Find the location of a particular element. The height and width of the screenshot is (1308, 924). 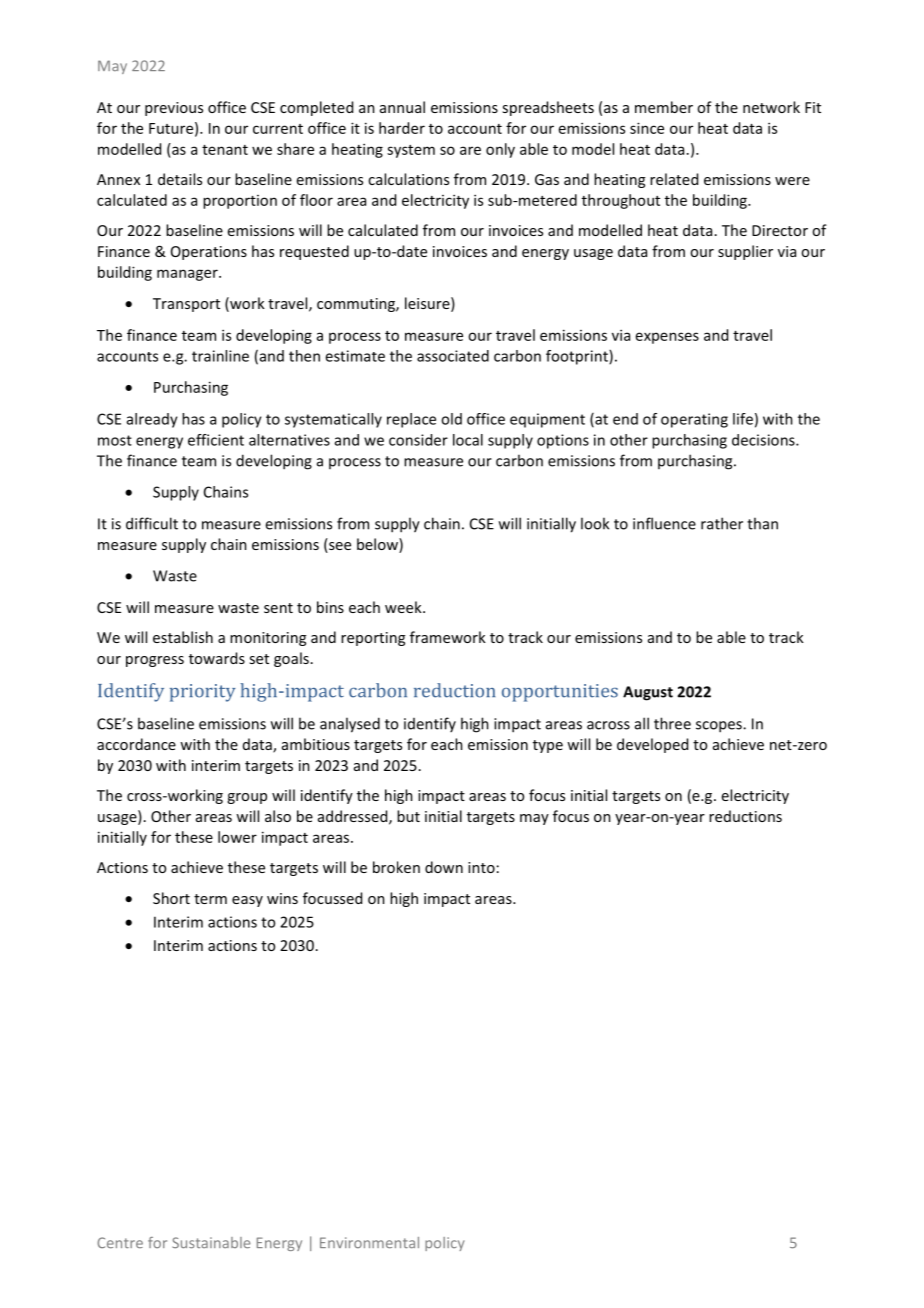

related is located at coordinates (674, 179).
